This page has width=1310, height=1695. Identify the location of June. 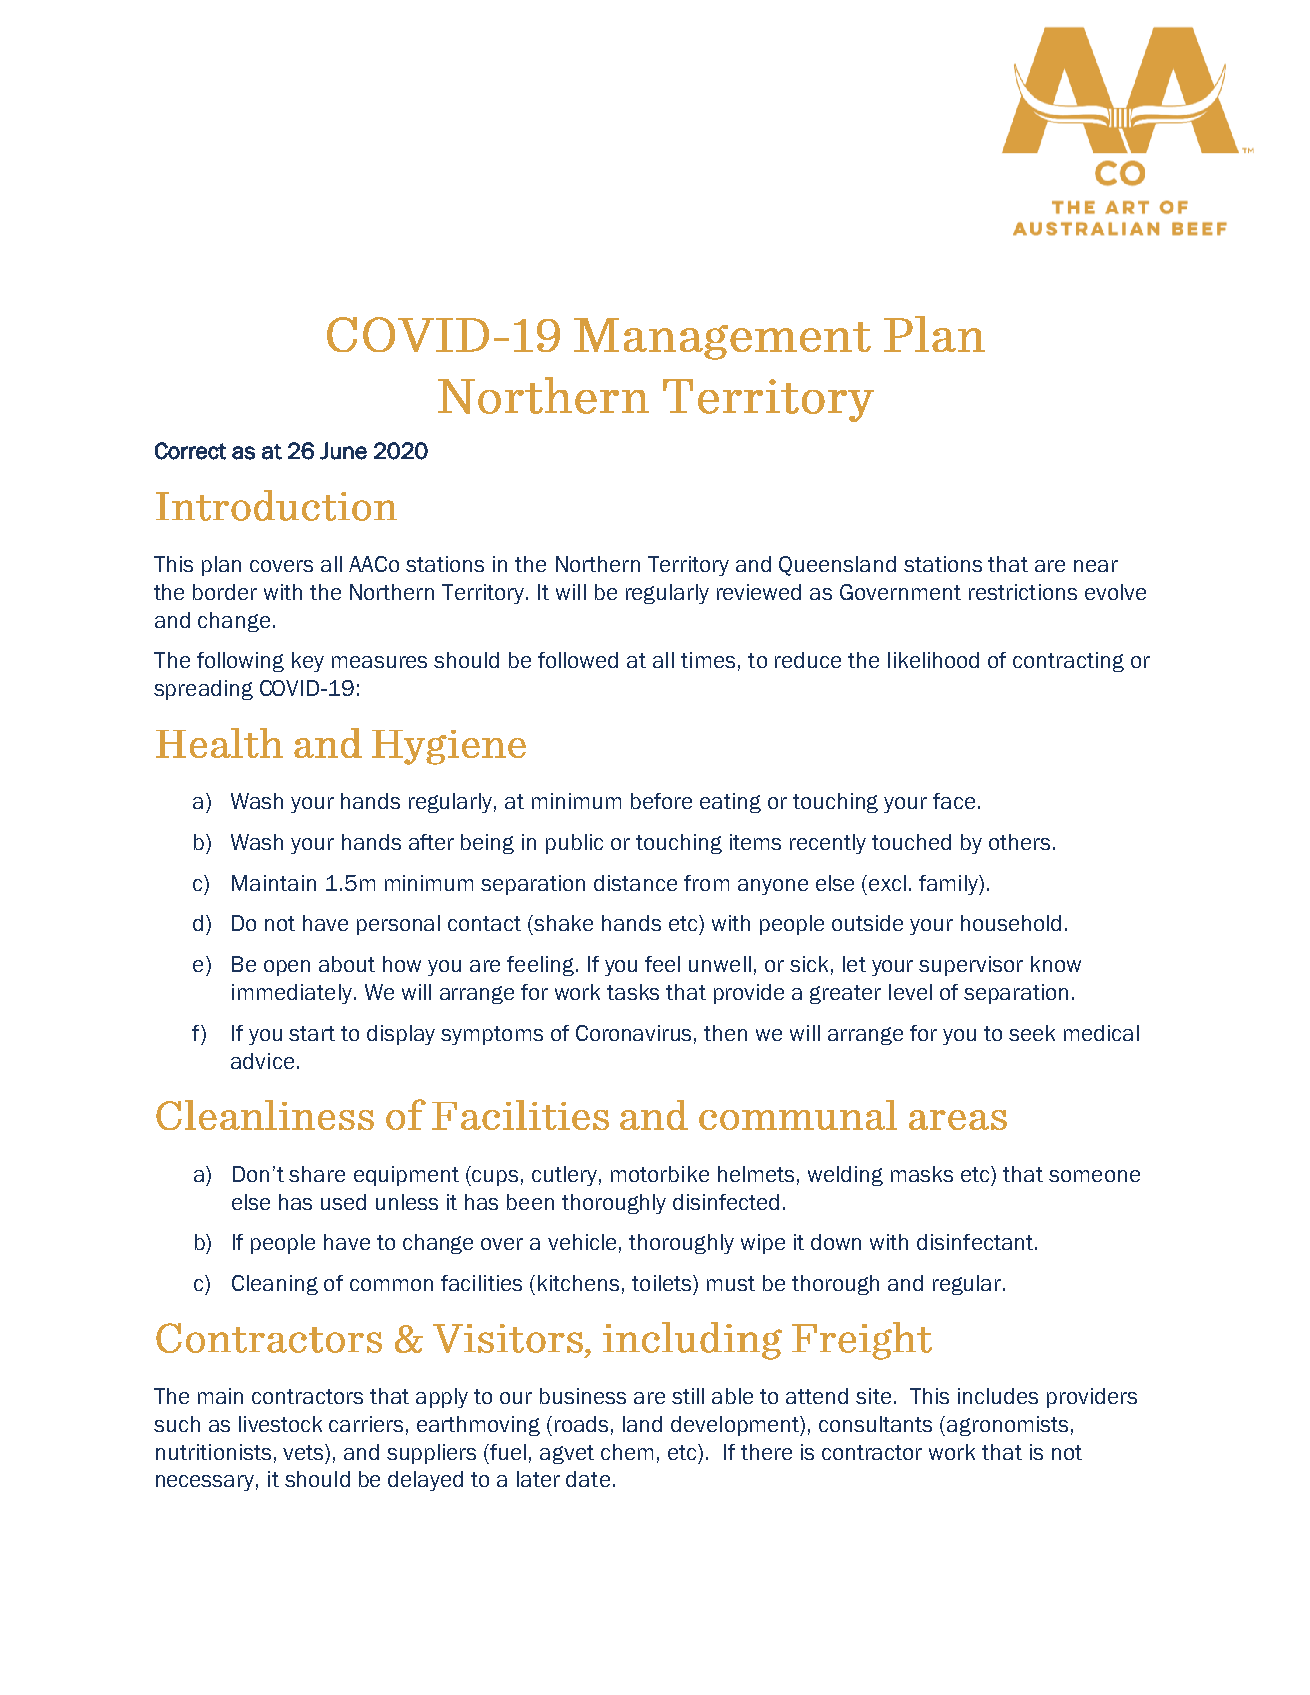
(343, 451).
